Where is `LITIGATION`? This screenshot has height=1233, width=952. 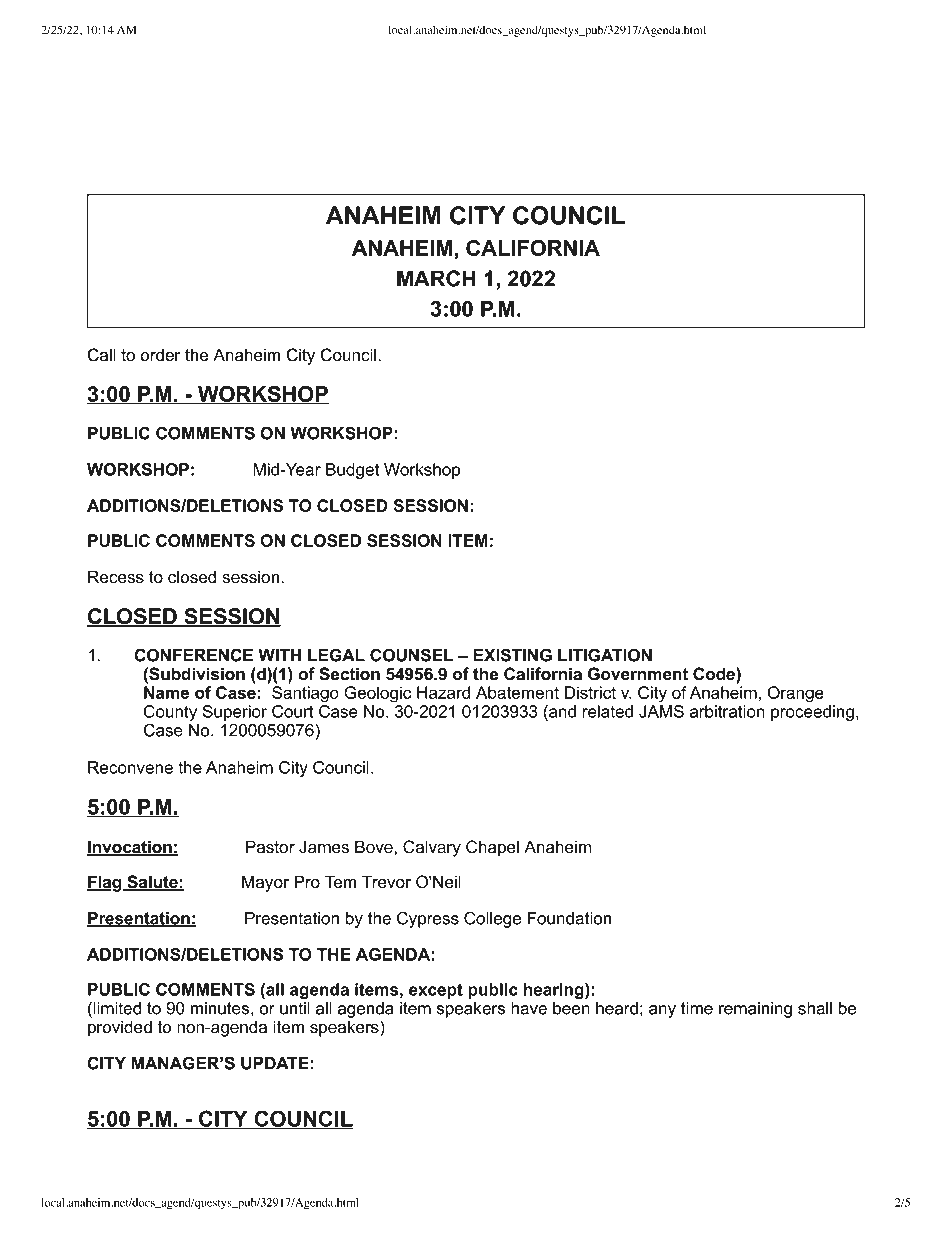
LITIGATION is located at coordinates (605, 655).
